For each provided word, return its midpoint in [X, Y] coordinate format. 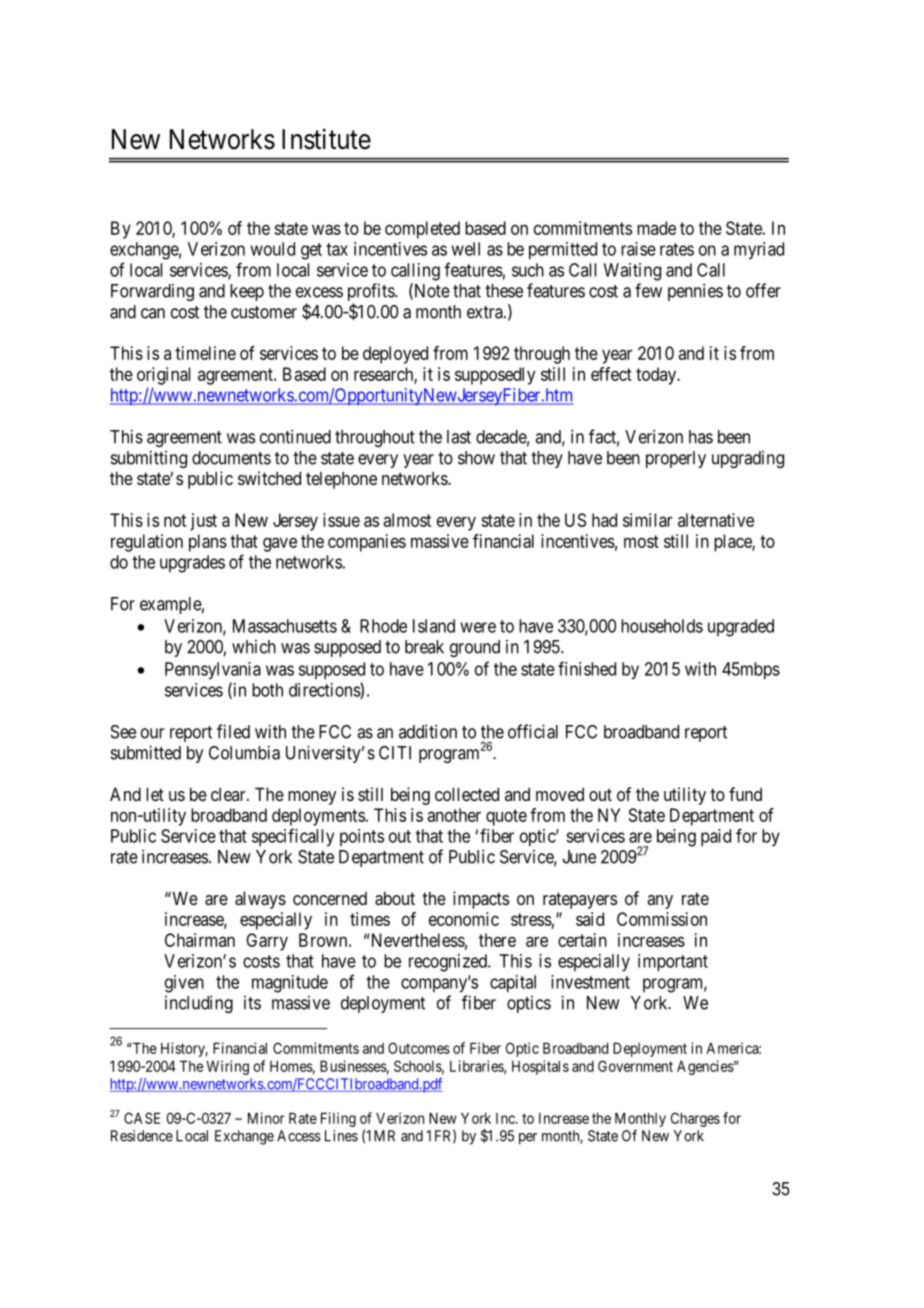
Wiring [227, 1067]
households [662, 626]
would [272, 249]
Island [434, 626]
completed [422, 230]
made [656, 228]
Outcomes [419, 1048]
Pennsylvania [213, 671]
